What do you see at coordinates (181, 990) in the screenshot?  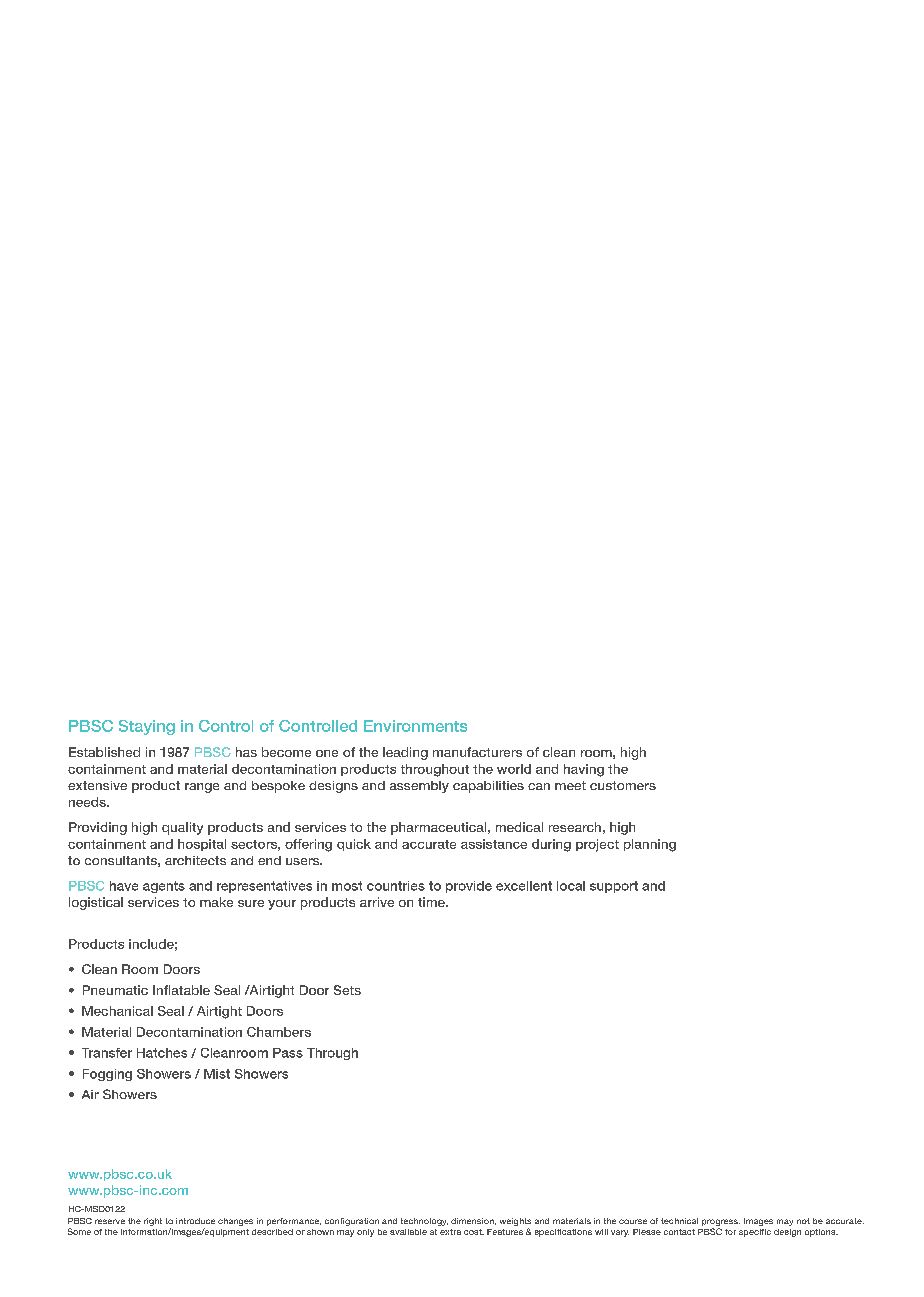 I see `Inflatable` at bounding box center [181, 990].
